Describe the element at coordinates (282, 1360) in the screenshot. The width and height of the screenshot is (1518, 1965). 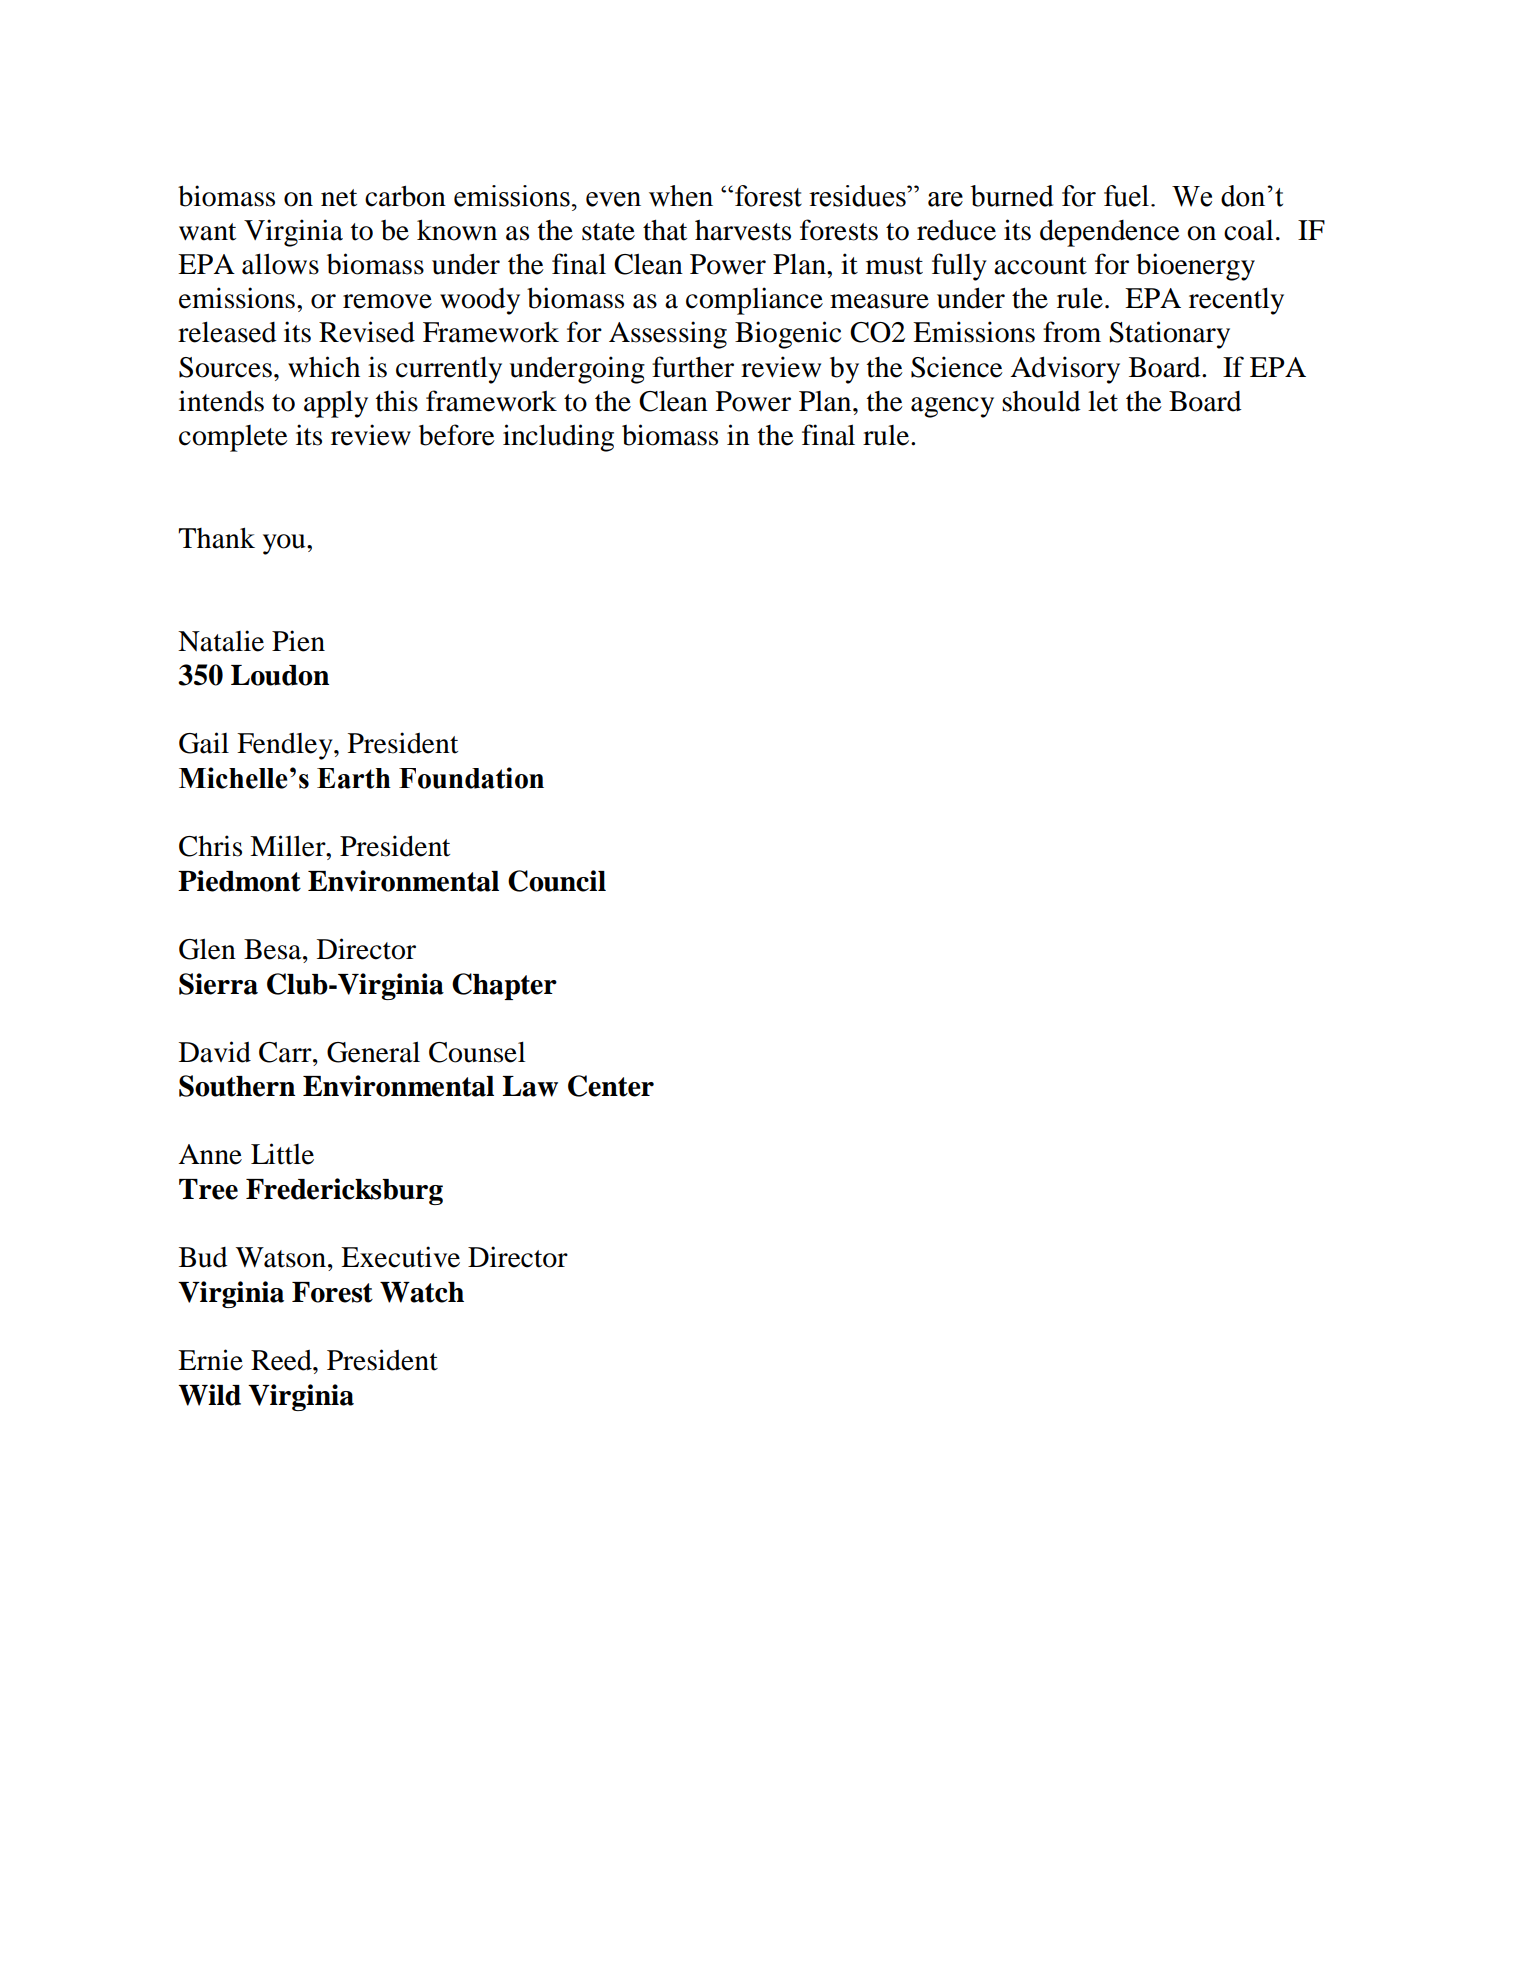
I see `Reed` at that location.
